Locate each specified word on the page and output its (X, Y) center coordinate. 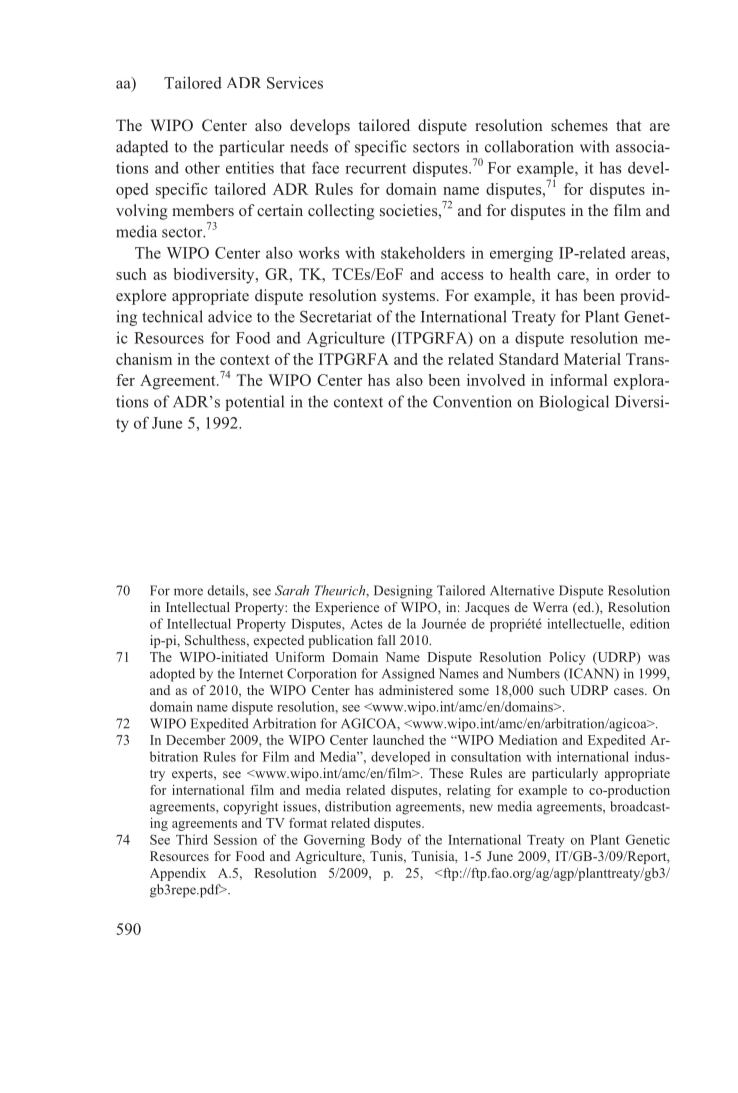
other (202, 168)
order (633, 274)
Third (192, 839)
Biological (574, 403)
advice (230, 316)
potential (254, 403)
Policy (567, 658)
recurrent (375, 168)
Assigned (408, 675)
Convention (472, 401)
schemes (579, 125)
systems (408, 298)
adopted (172, 675)
